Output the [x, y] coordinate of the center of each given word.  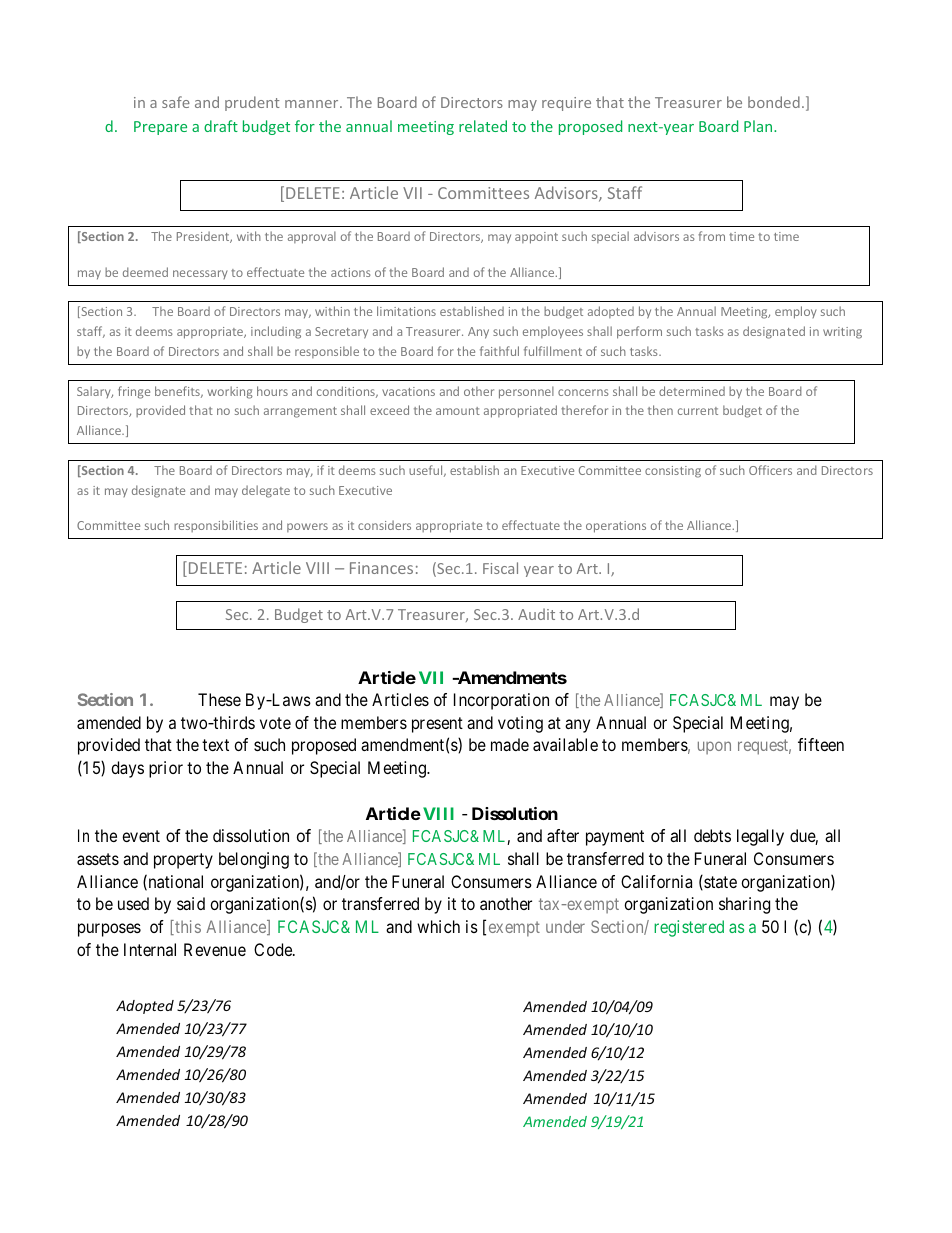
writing [842, 333]
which [438, 926]
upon [714, 748]
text [215, 745]
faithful [499, 351]
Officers [770, 470]
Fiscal [500, 568]
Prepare [160, 128]
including [276, 332]
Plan [759, 126]
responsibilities [216, 526]
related [483, 126]
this [187, 927]
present [437, 725]
